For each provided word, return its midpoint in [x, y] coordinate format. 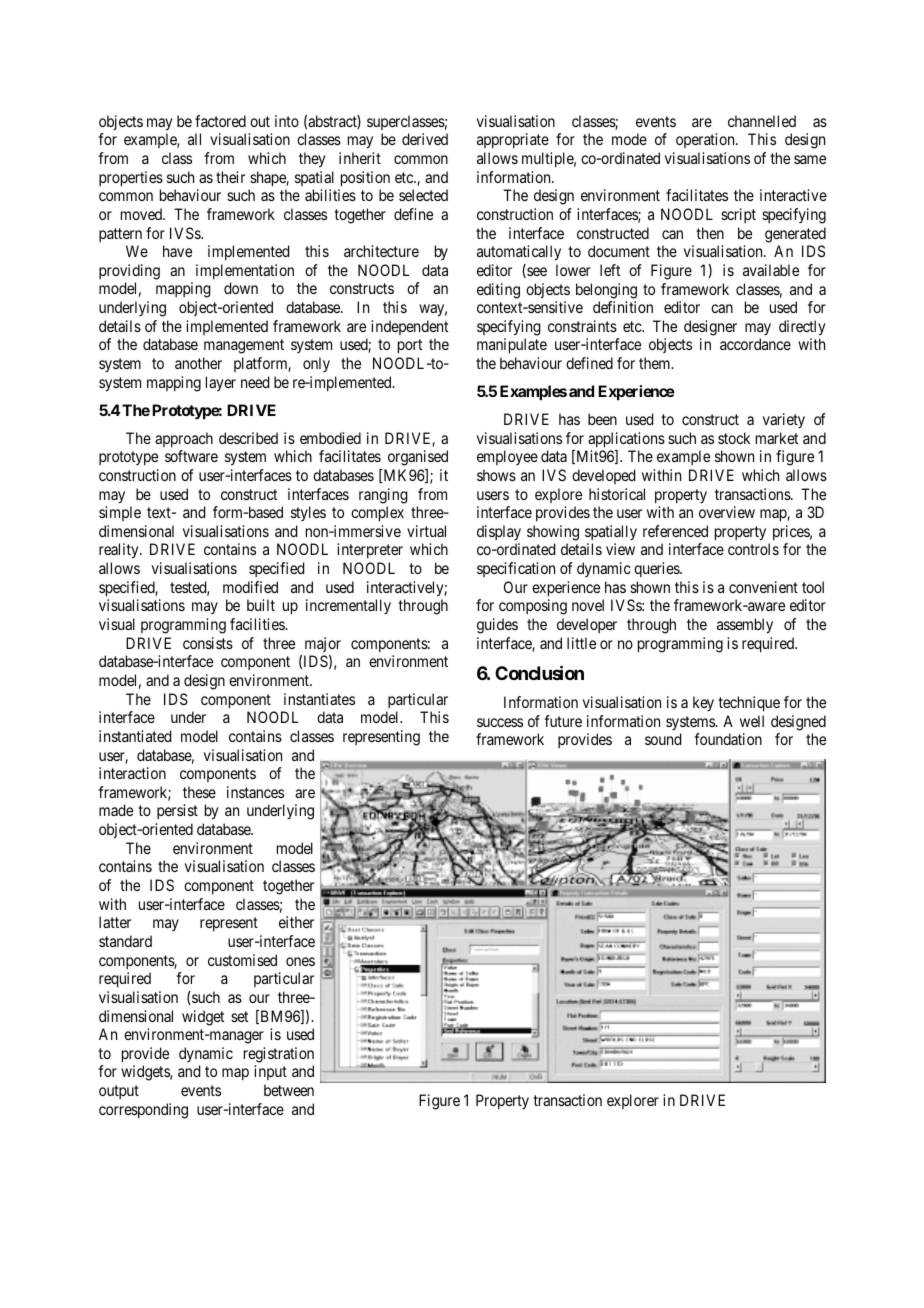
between [289, 1090]
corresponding [143, 1111]
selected [423, 195]
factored [220, 121]
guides [497, 626]
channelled [762, 121]
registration [279, 1055]
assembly [745, 626]
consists [208, 643]
